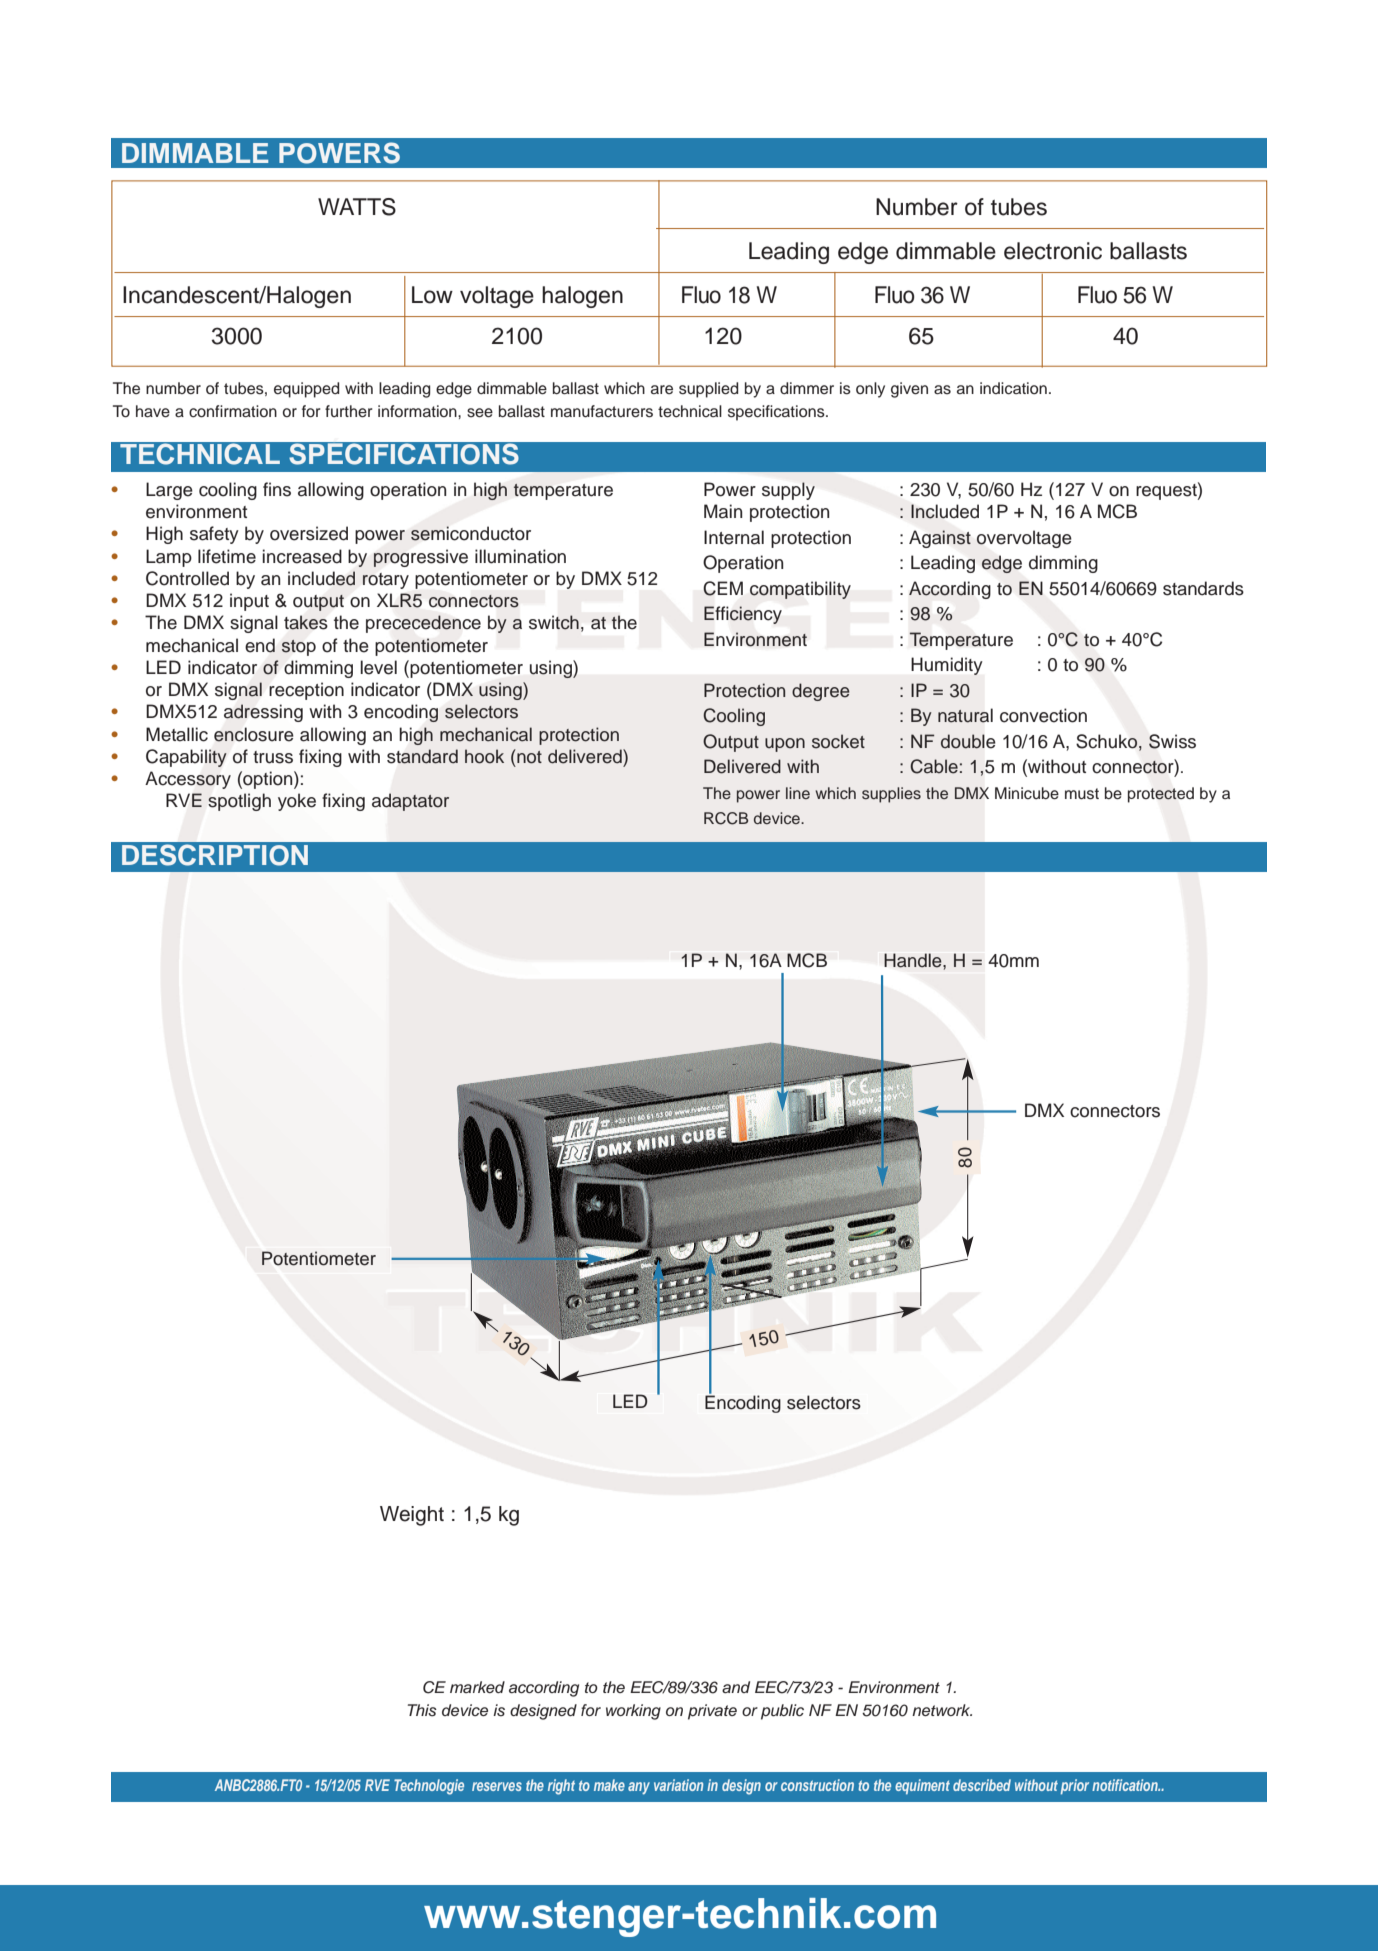  Describe the element at coordinates (734, 537) in the screenshot. I see `Internal` at that location.
